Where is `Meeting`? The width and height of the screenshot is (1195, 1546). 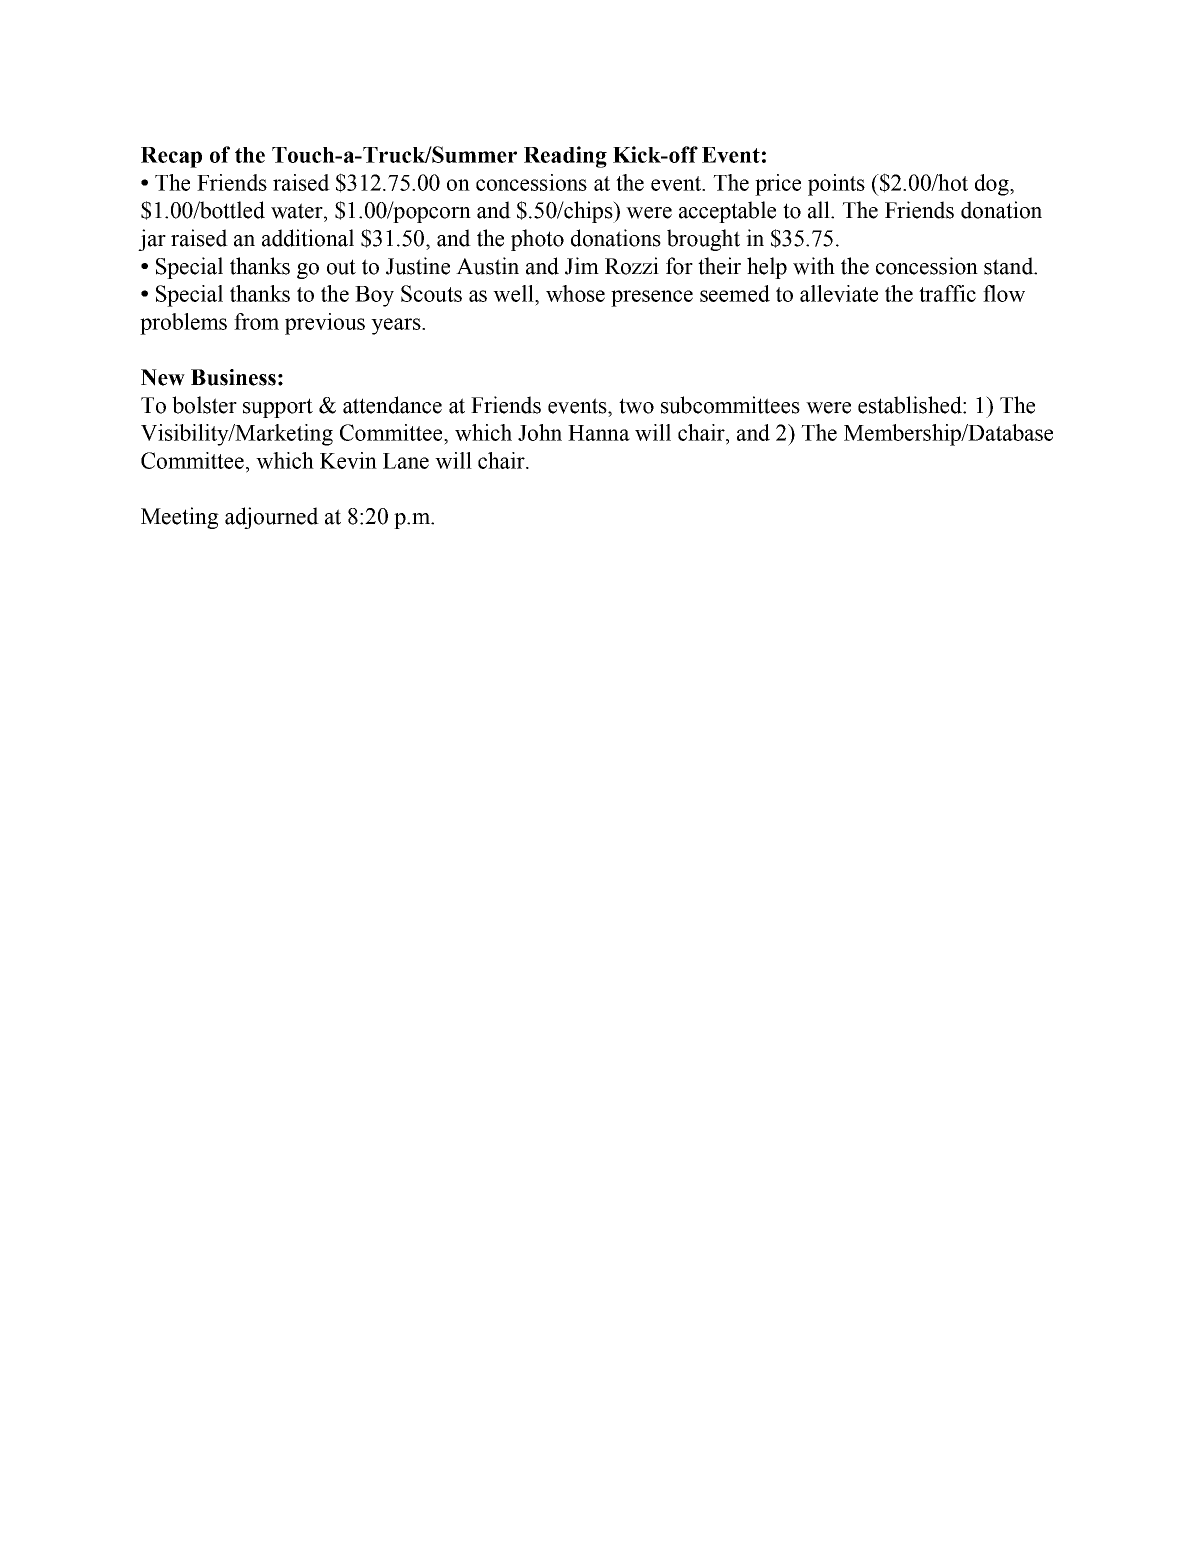
Meeting is located at coordinates (180, 518).
